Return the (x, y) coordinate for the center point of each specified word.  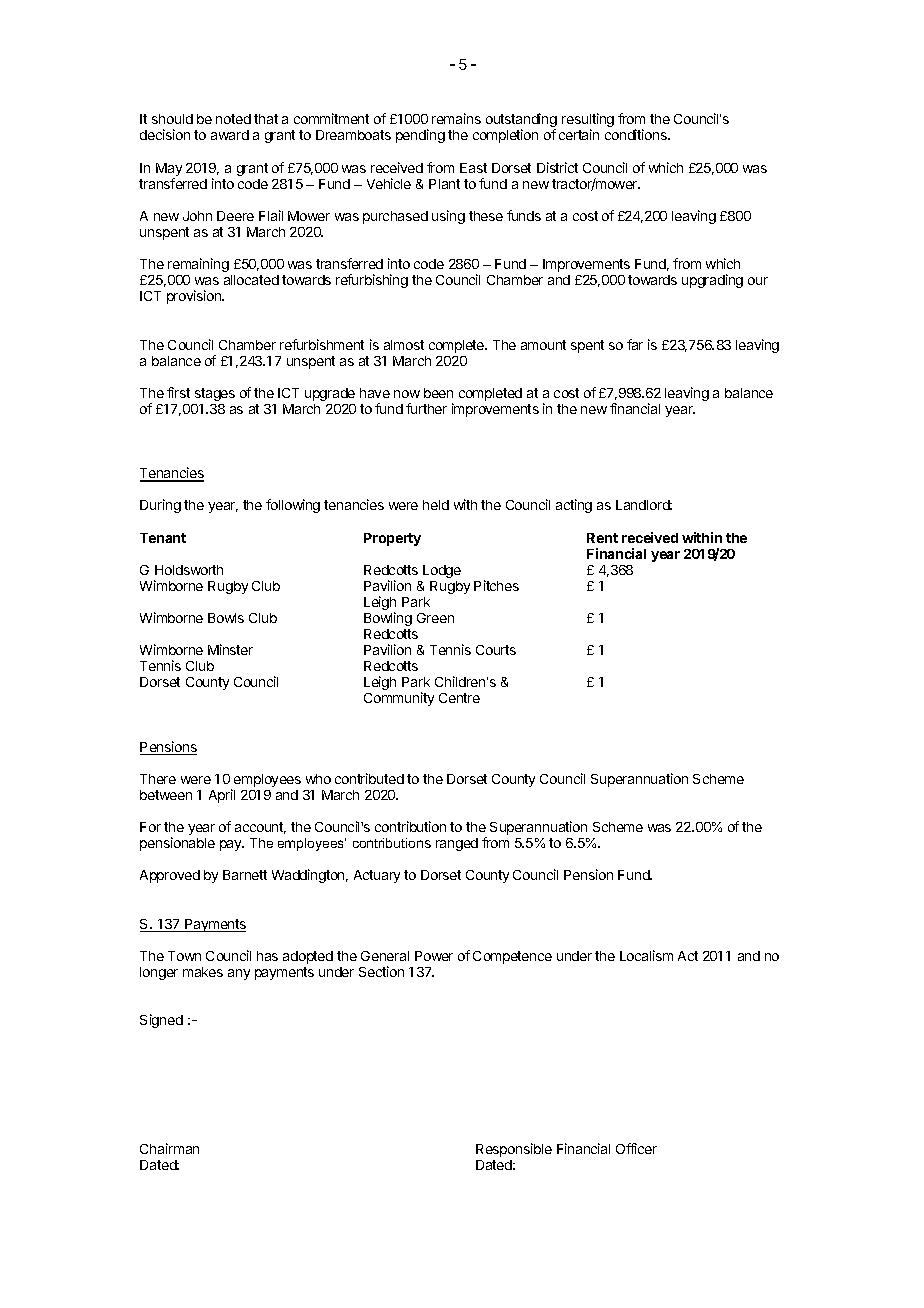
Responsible (514, 1150)
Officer (636, 1148)
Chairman (169, 1148)
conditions (637, 134)
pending (420, 136)
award (230, 135)
